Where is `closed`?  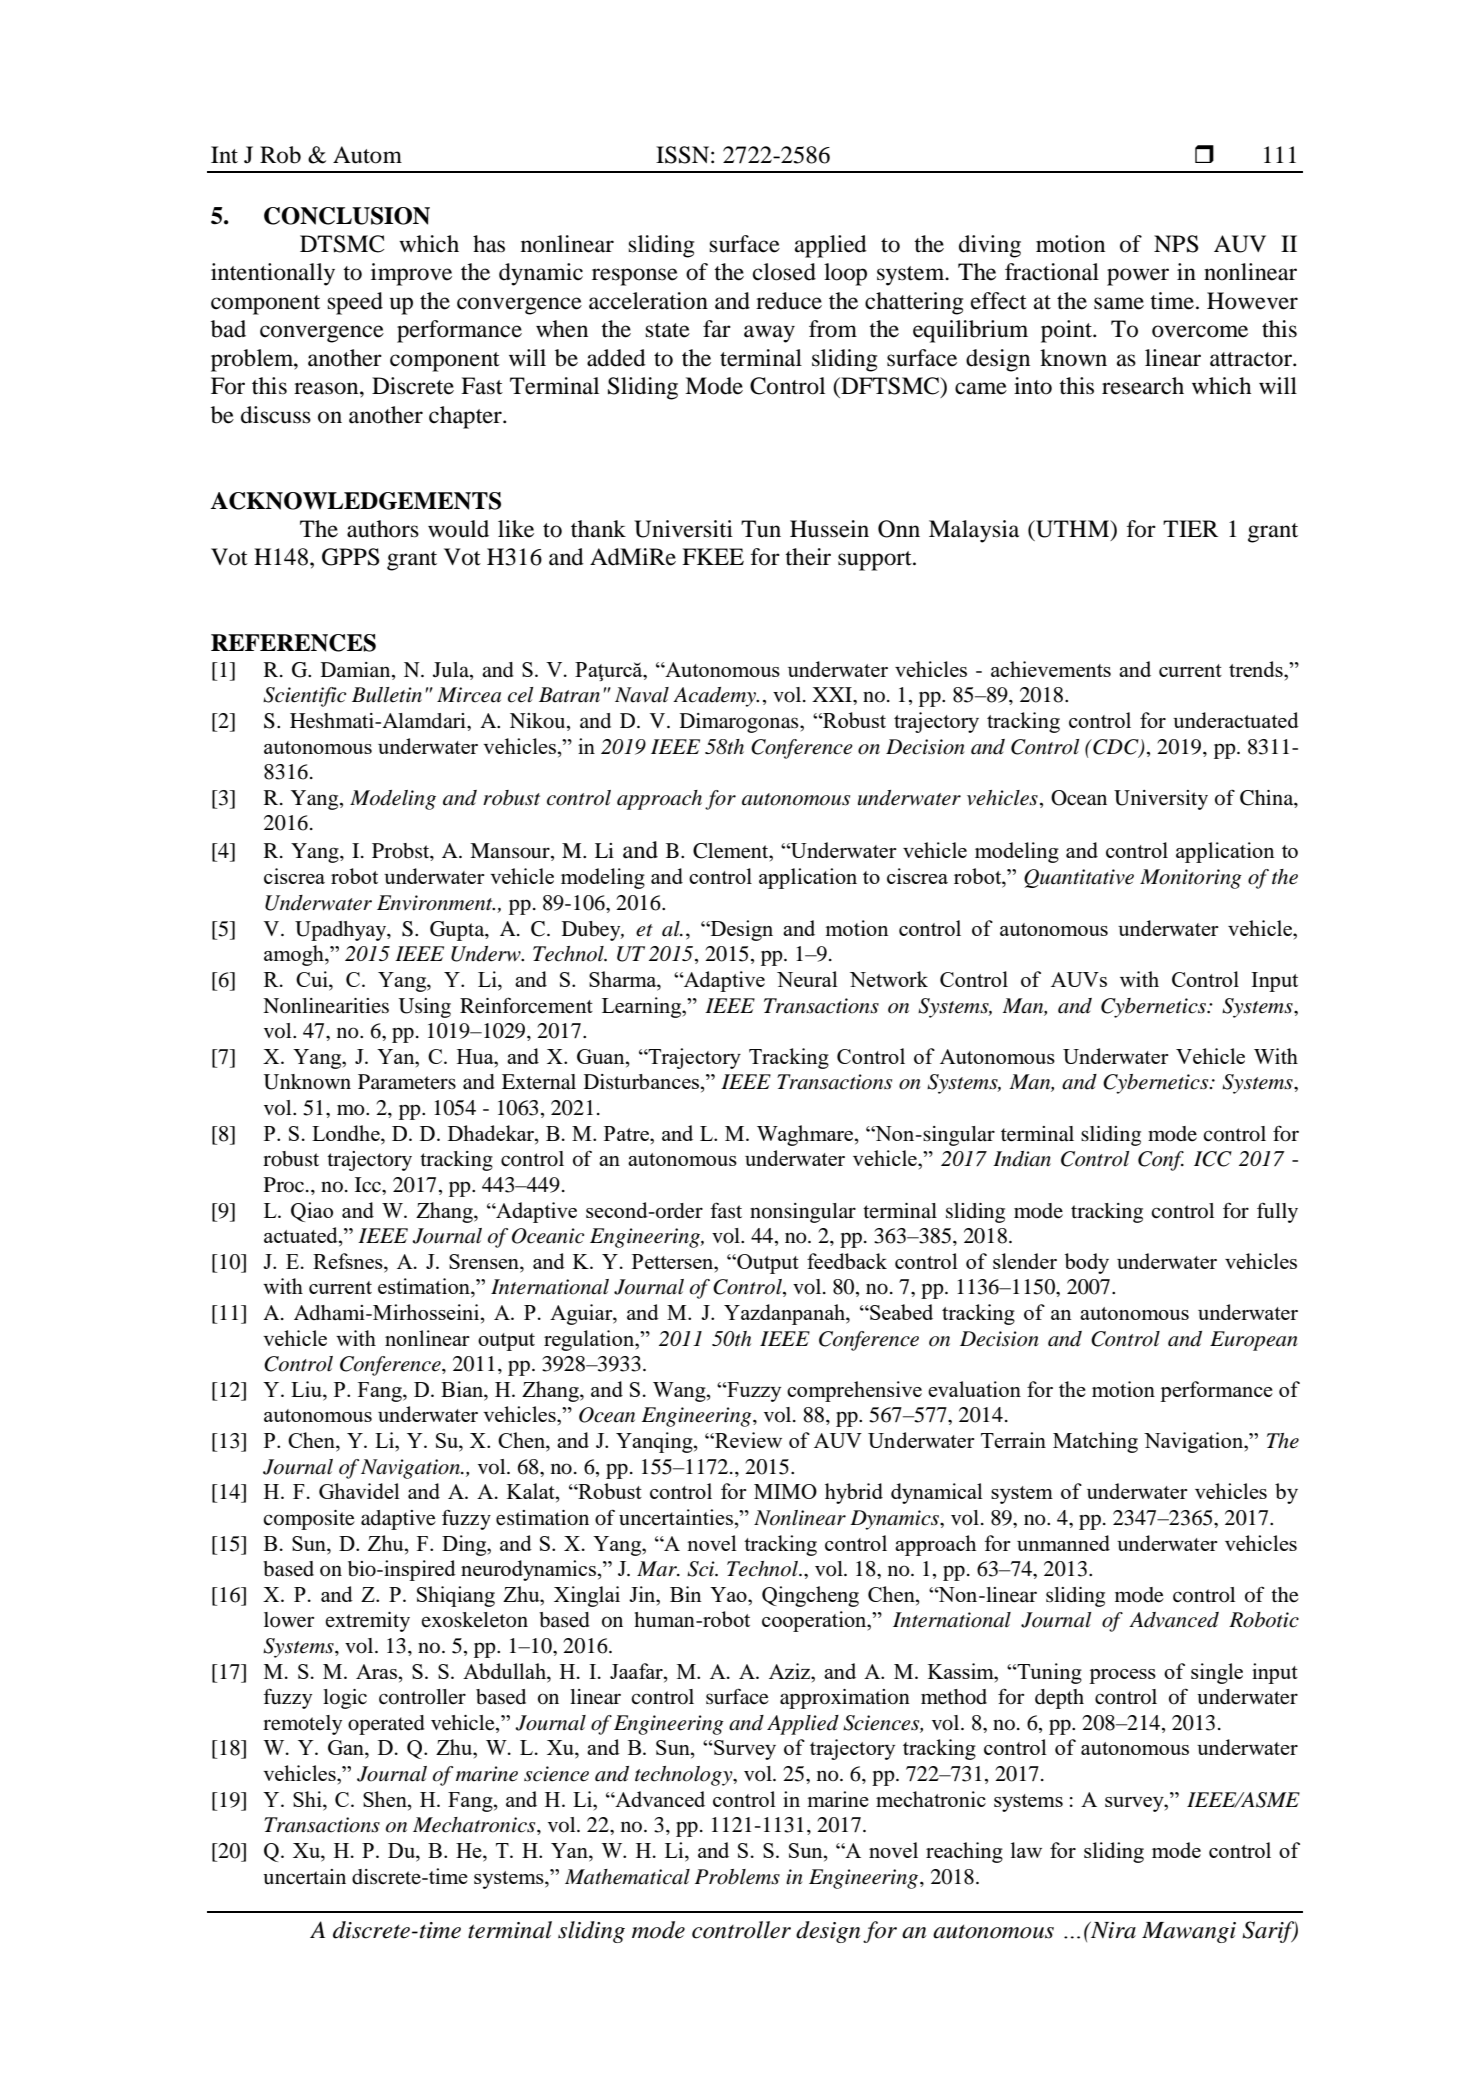
closed is located at coordinates (784, 272).
